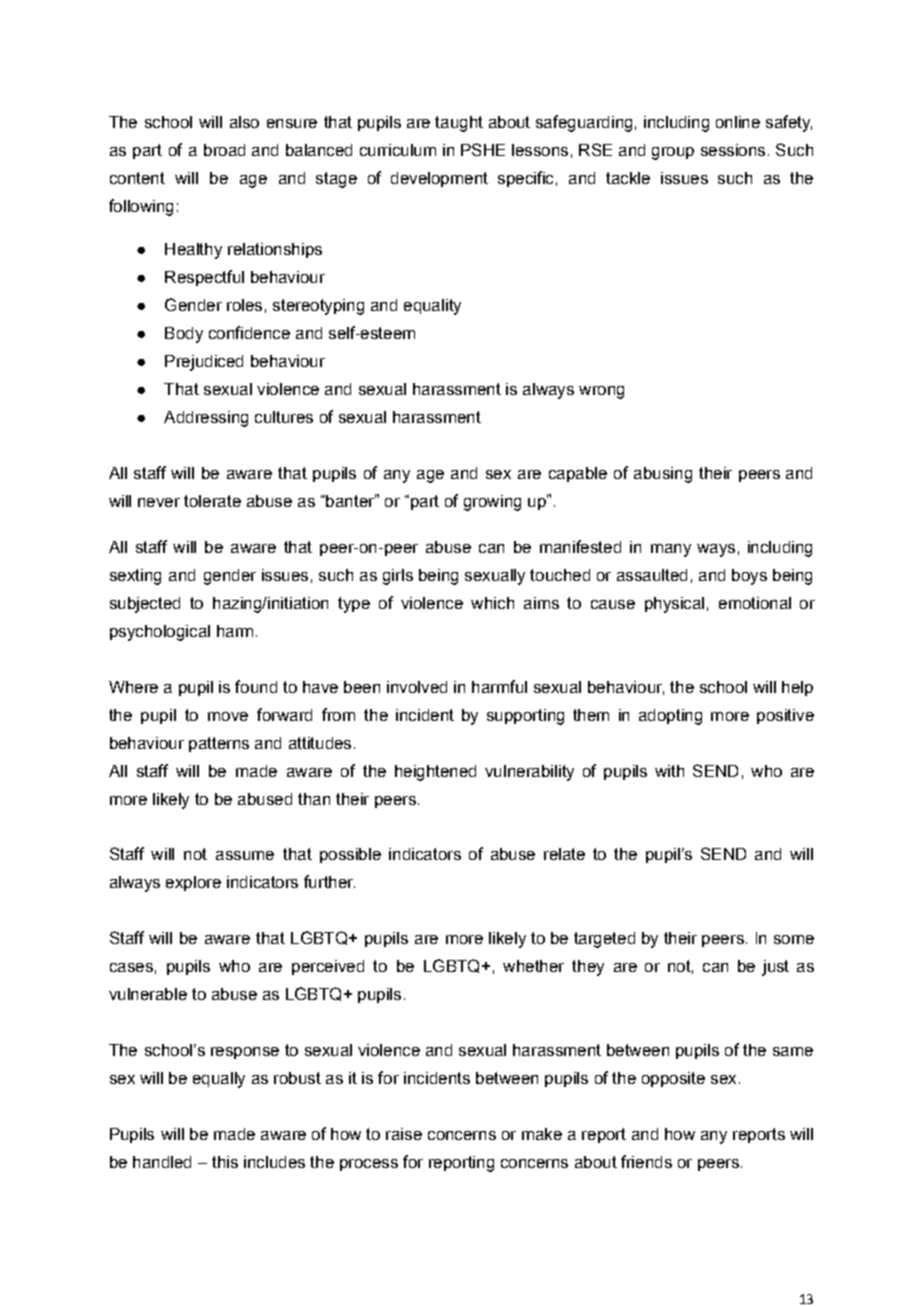 The width and height of the page is (924, 1307). Describe the element at coordinates (404, 1134) in the page. I see `raise` at that location.
